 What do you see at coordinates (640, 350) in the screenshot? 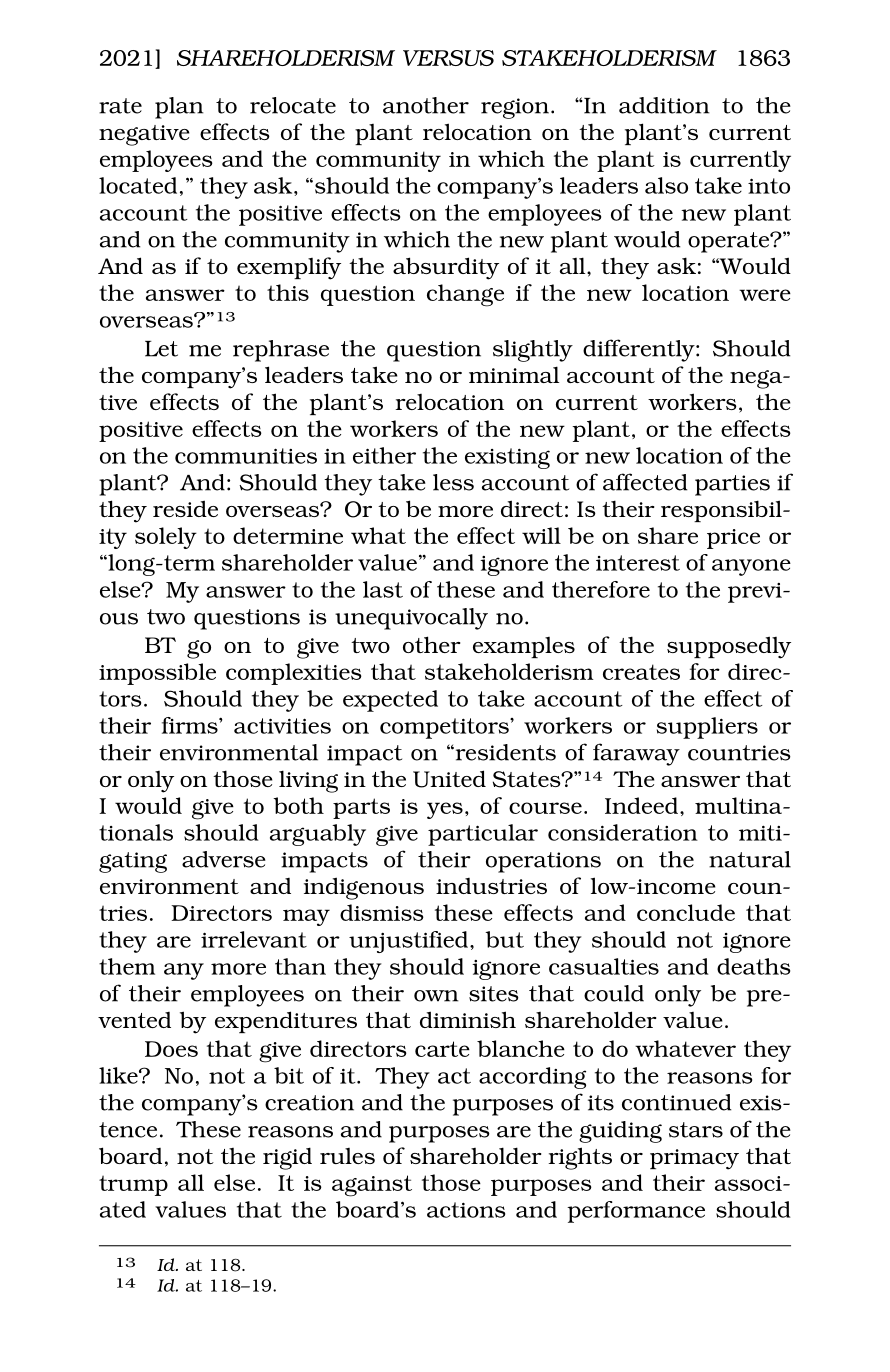
I see `differently` at bounding box center [640, 350].
